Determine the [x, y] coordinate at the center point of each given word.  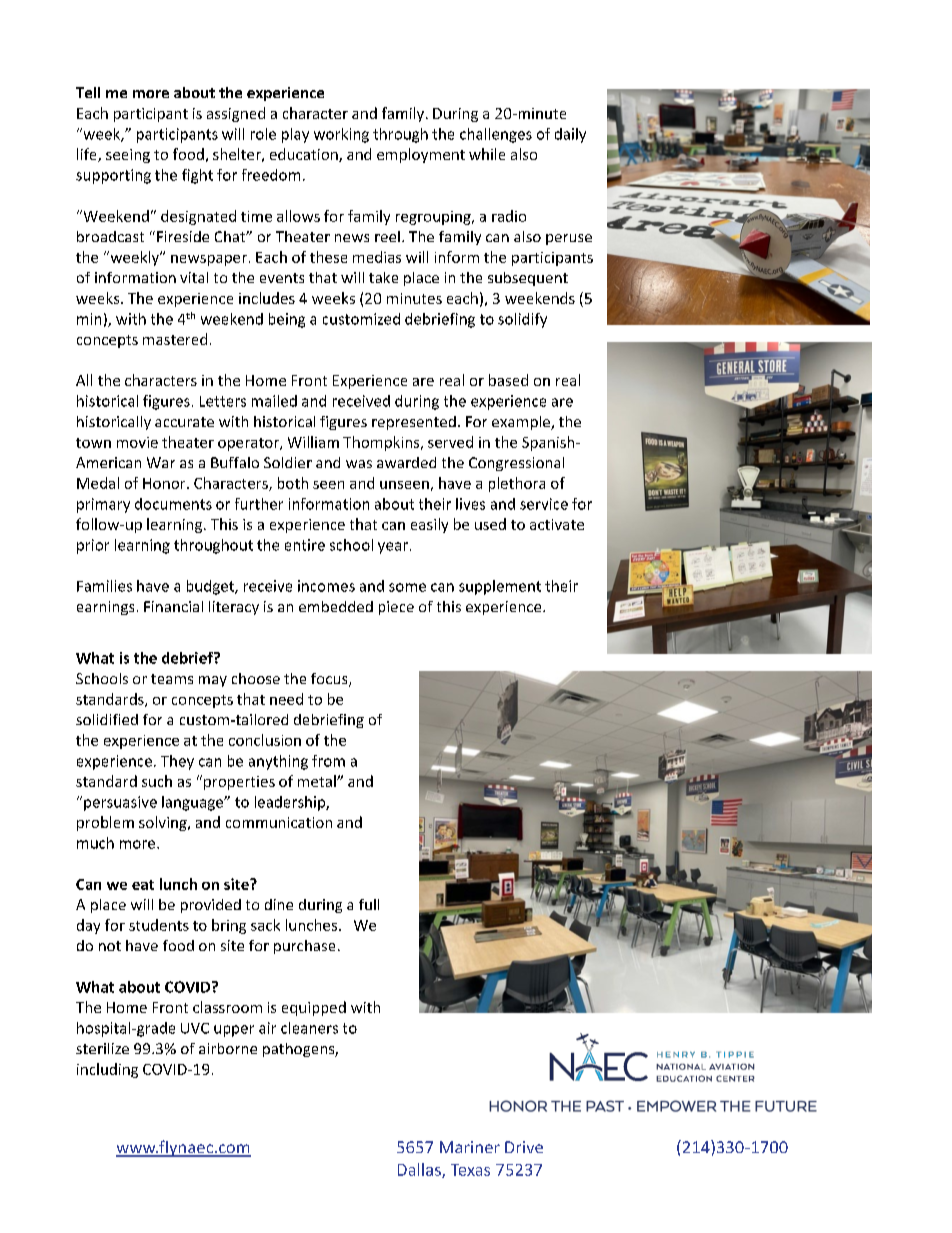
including [107, 1070]
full [369, 904]
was [359, 464]
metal [318, 781]
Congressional [516, 464]
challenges [496, 135]
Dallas [420, 1170]
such [157, 781]
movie [137, 442]
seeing [128, 156]
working [341, 135]
